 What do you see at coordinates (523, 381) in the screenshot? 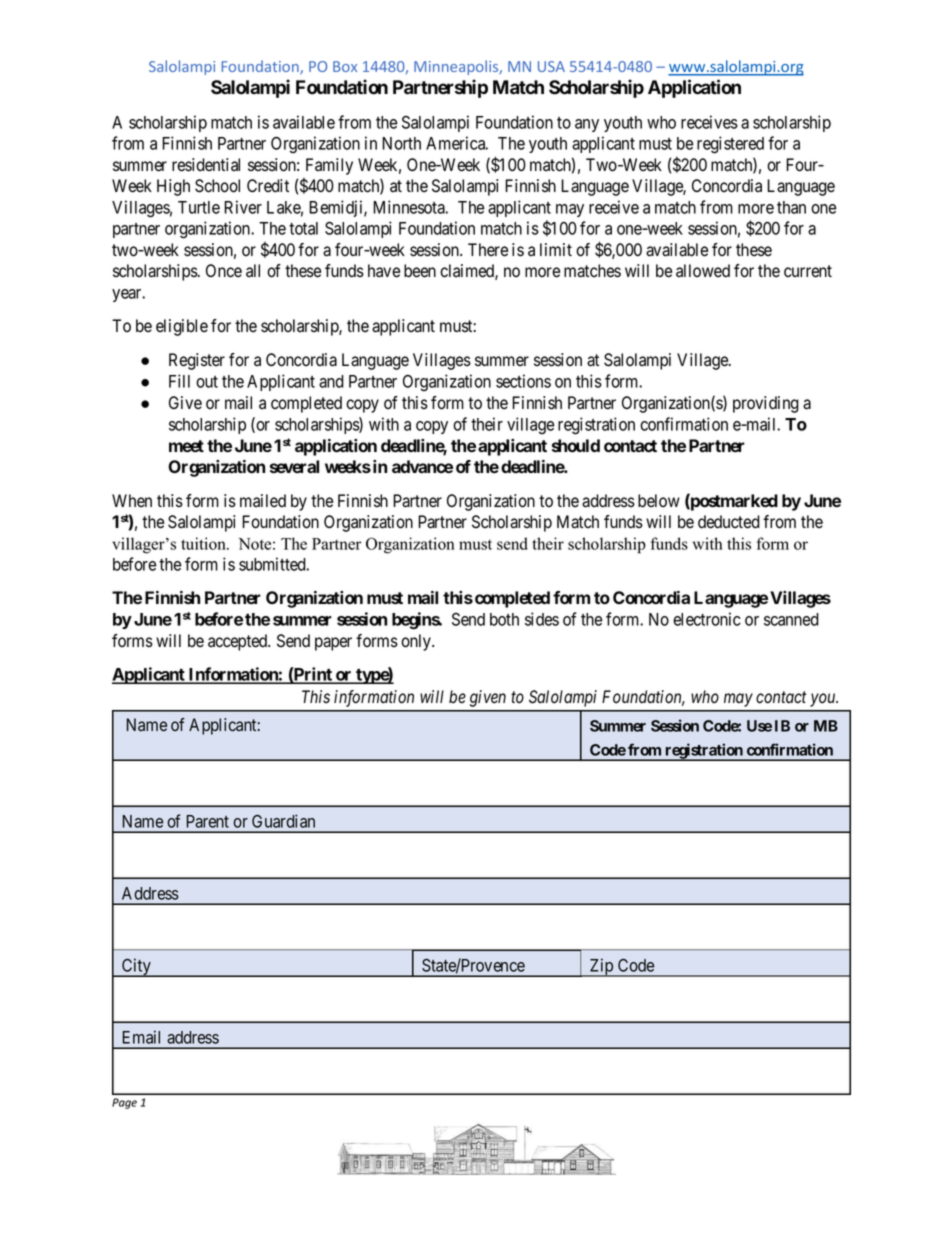
I see `sections` at bounding box center [523, 381].
